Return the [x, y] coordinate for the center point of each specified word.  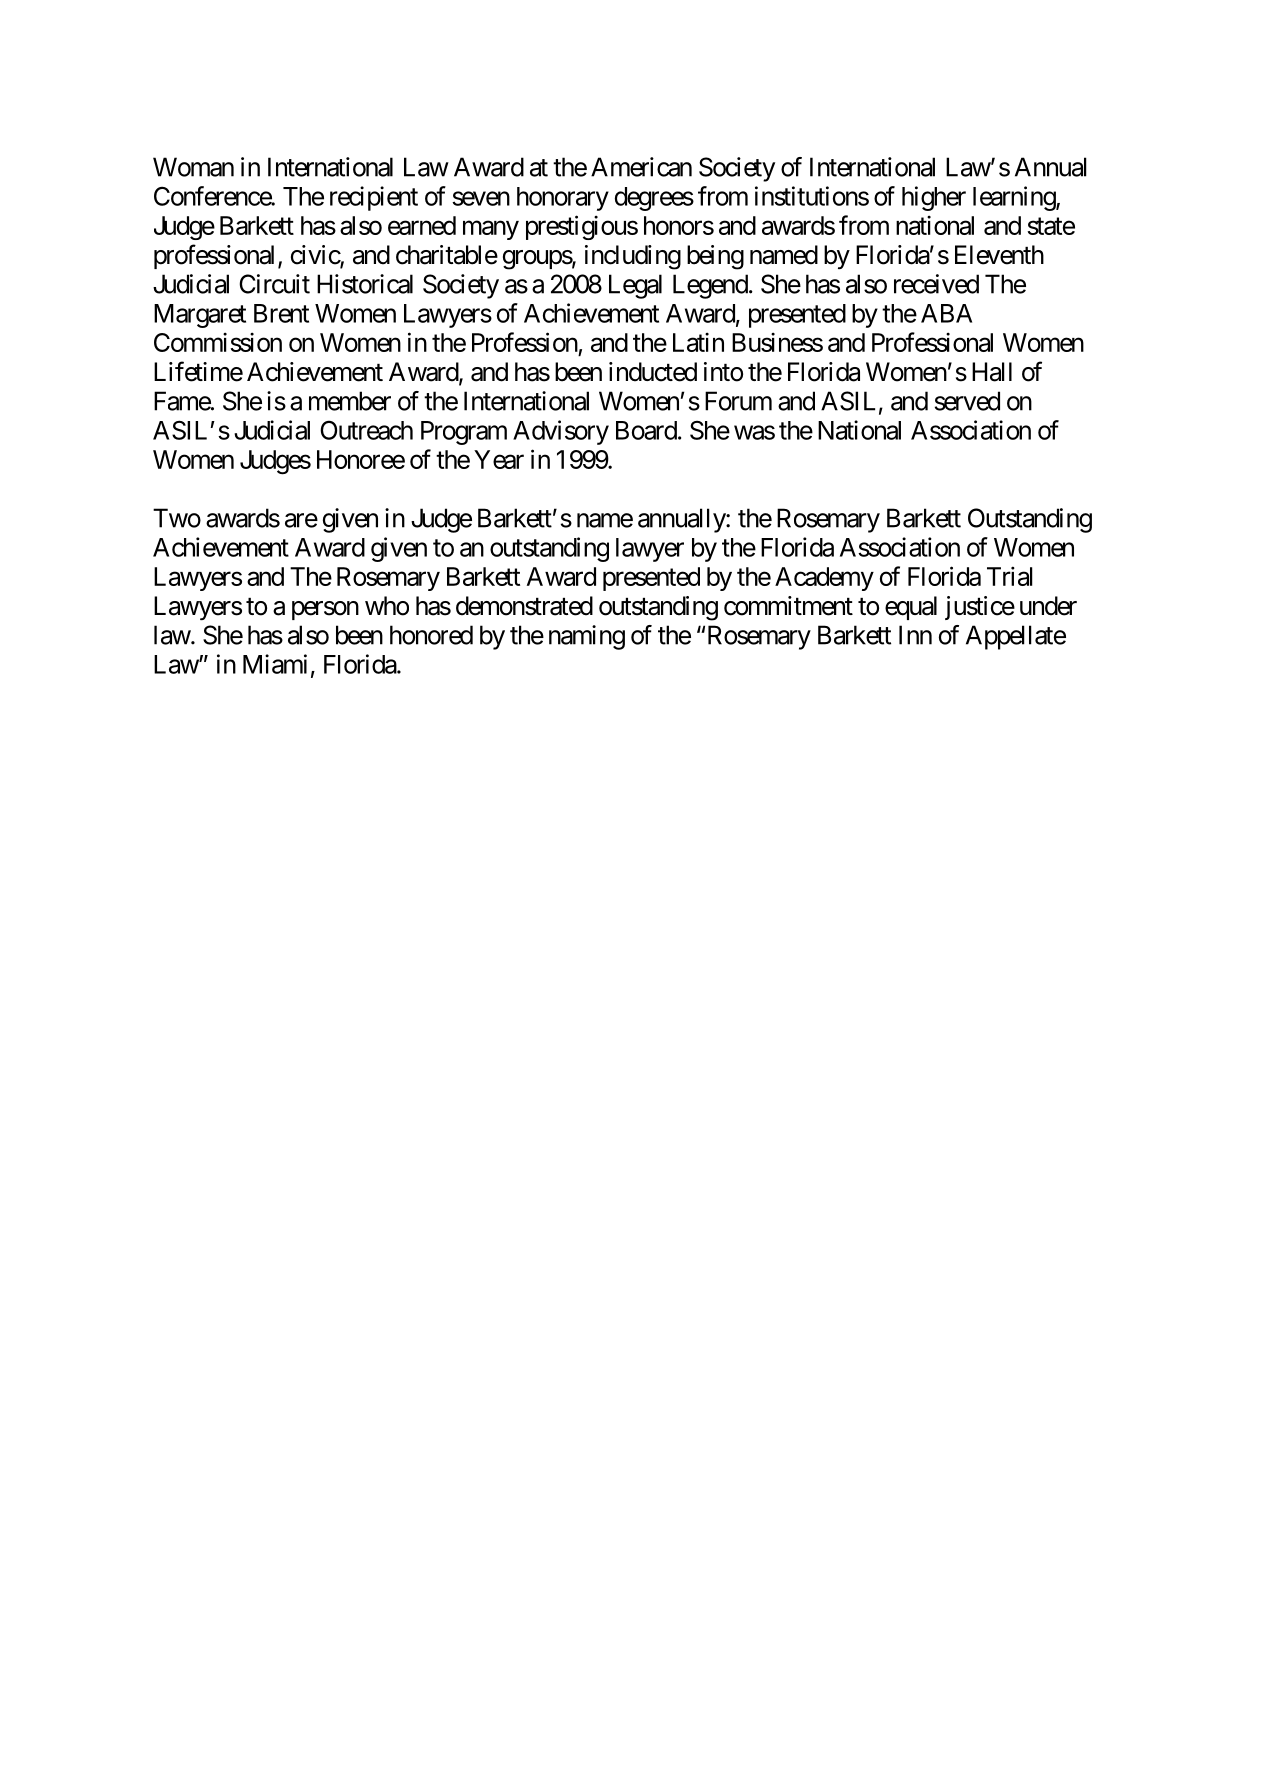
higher [934, 198]
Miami [275, 664]
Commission [218, 342]
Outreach [366, 430]
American [641, 167]
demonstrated [524, 606]
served [967, 401]
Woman [193, 167]
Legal [635, 286]
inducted [653, 372]
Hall [992, 372]
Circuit [274, 284]
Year [499, 459]
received [936, 284]
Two [177, 518]
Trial [1010, 576]
